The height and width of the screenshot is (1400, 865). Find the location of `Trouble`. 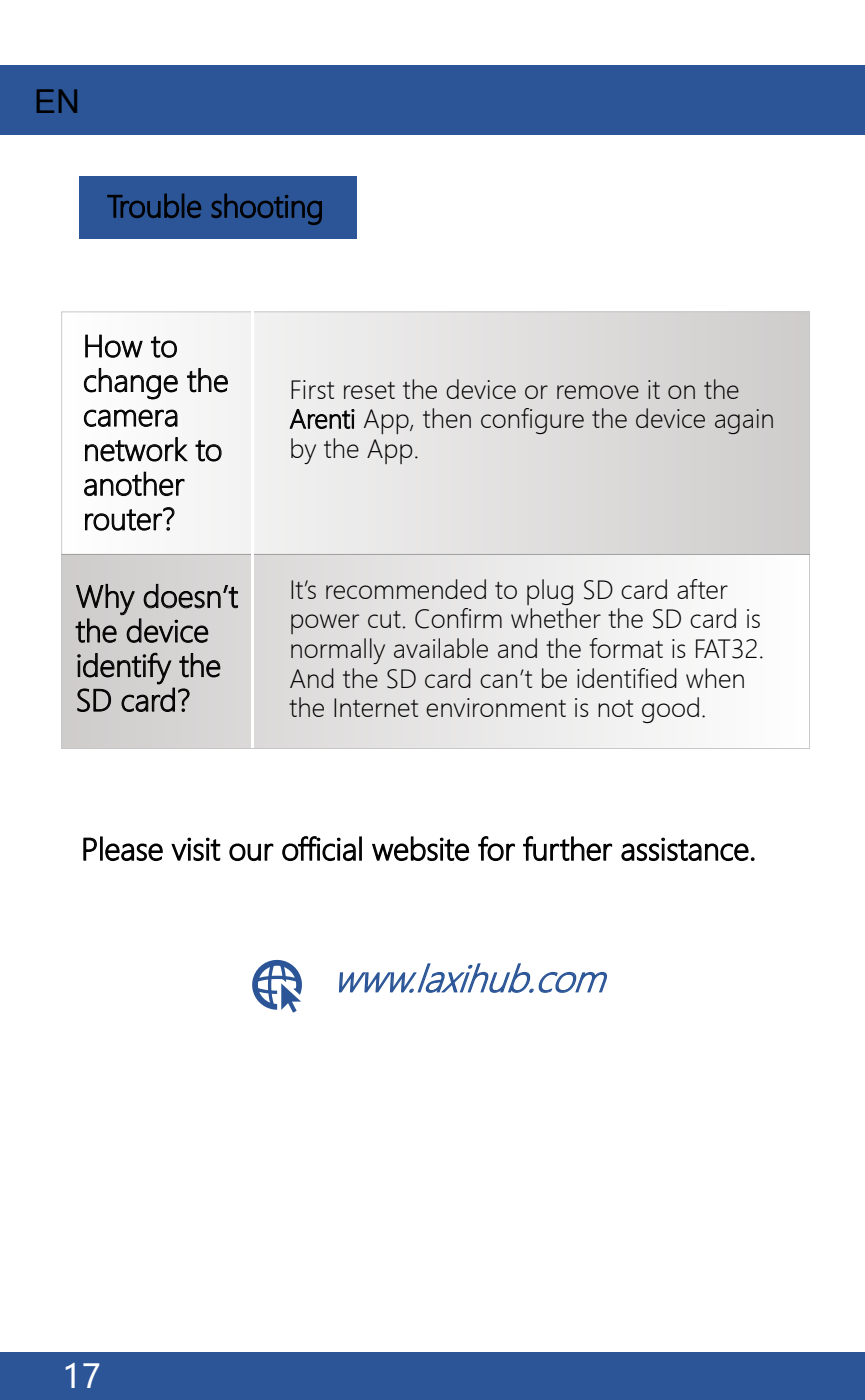

Trouble is located at coordinates (154, 206).
